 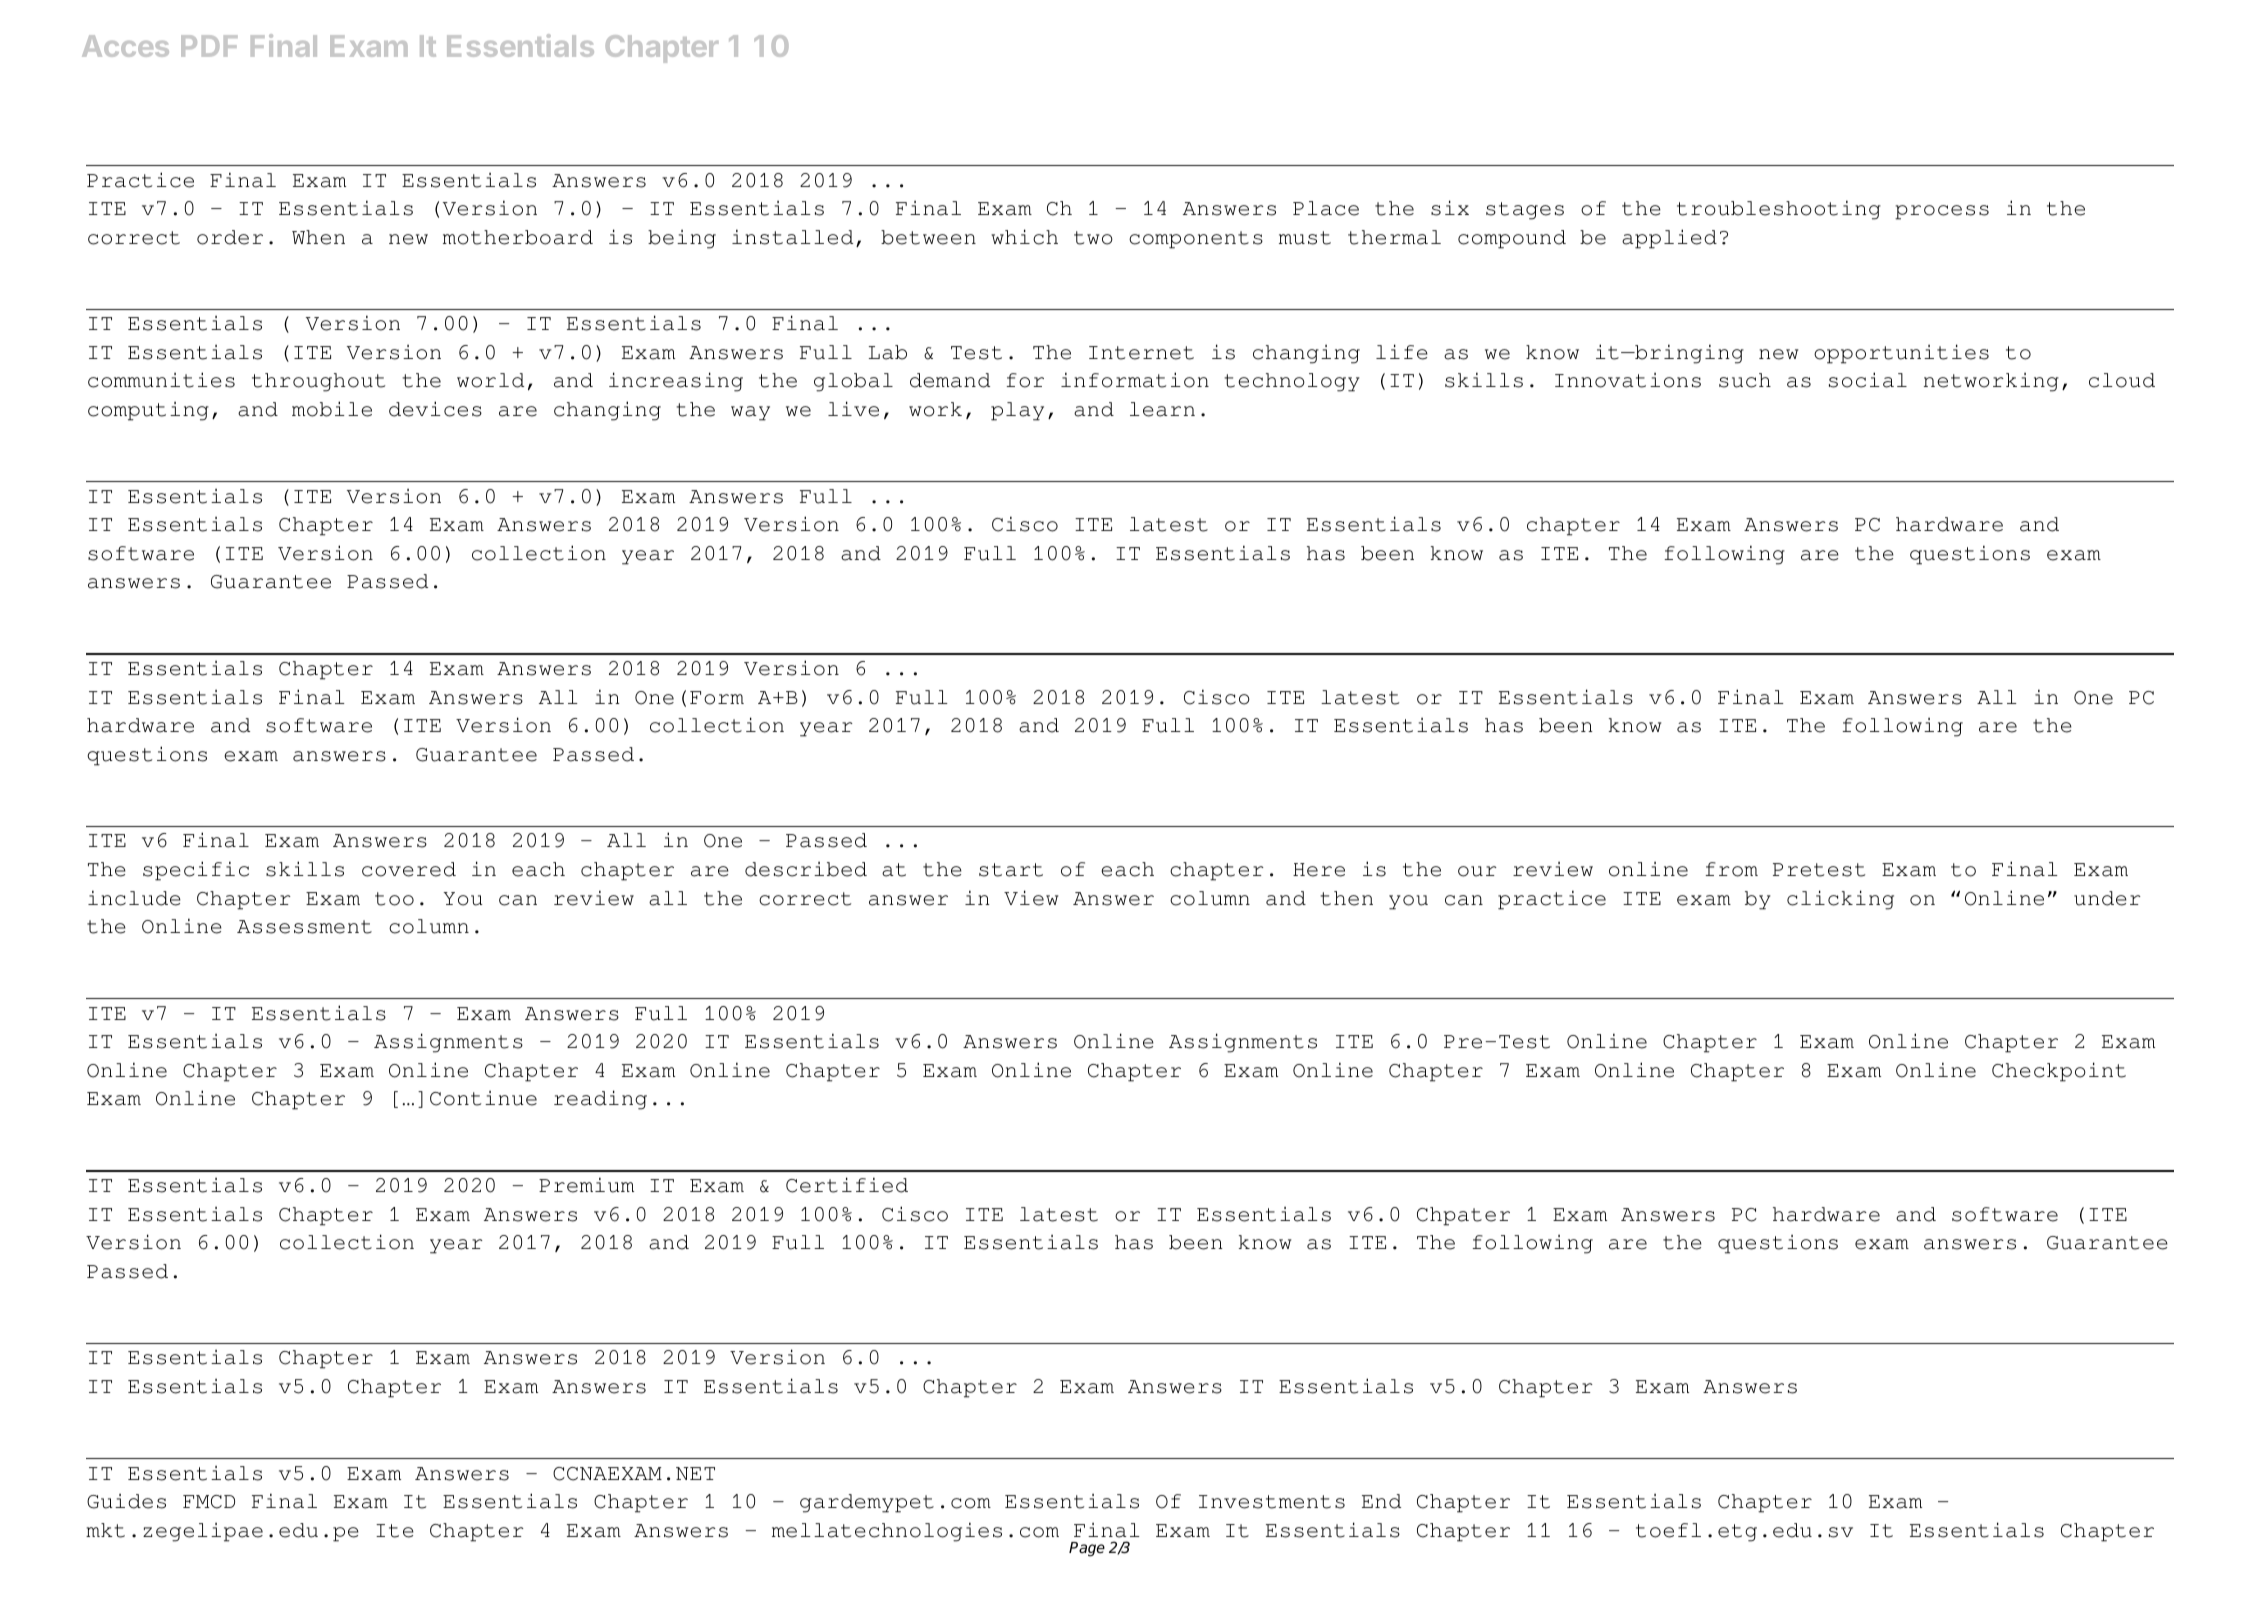 I want to click on PDF, so click(x=209, y=46).
